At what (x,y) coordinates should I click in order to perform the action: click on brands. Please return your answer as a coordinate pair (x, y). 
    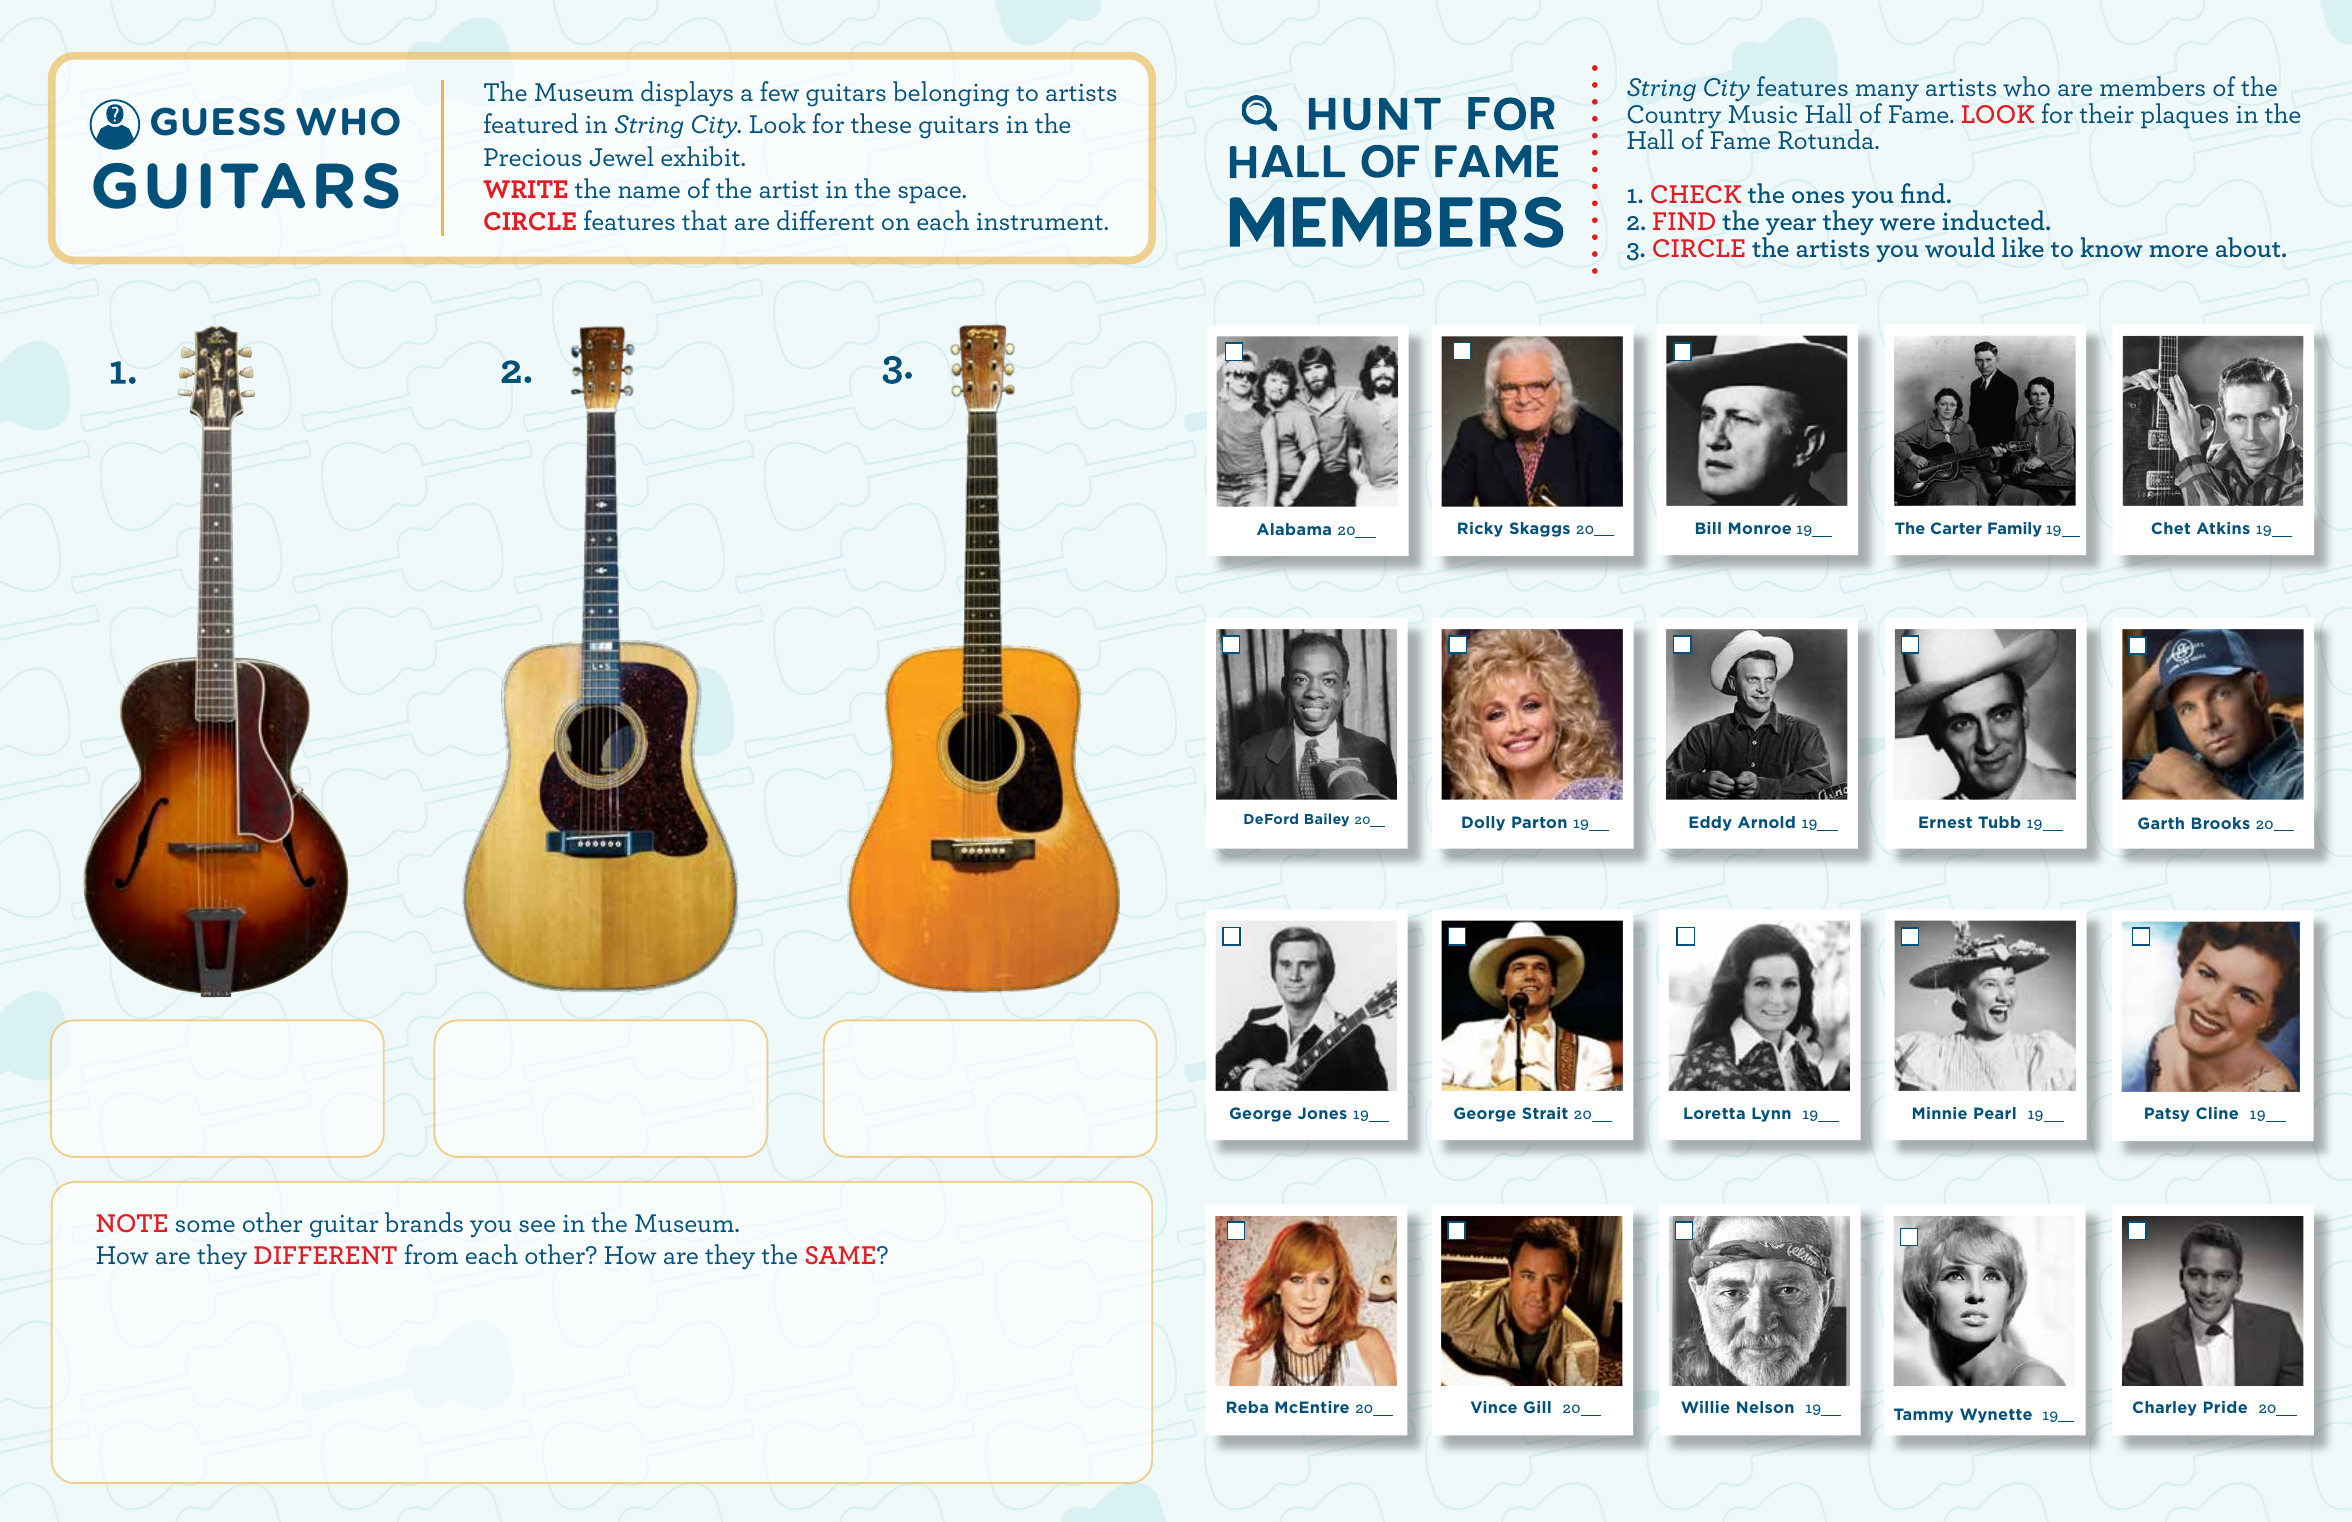
    Looking at the image, I should click on (424, 1222).
